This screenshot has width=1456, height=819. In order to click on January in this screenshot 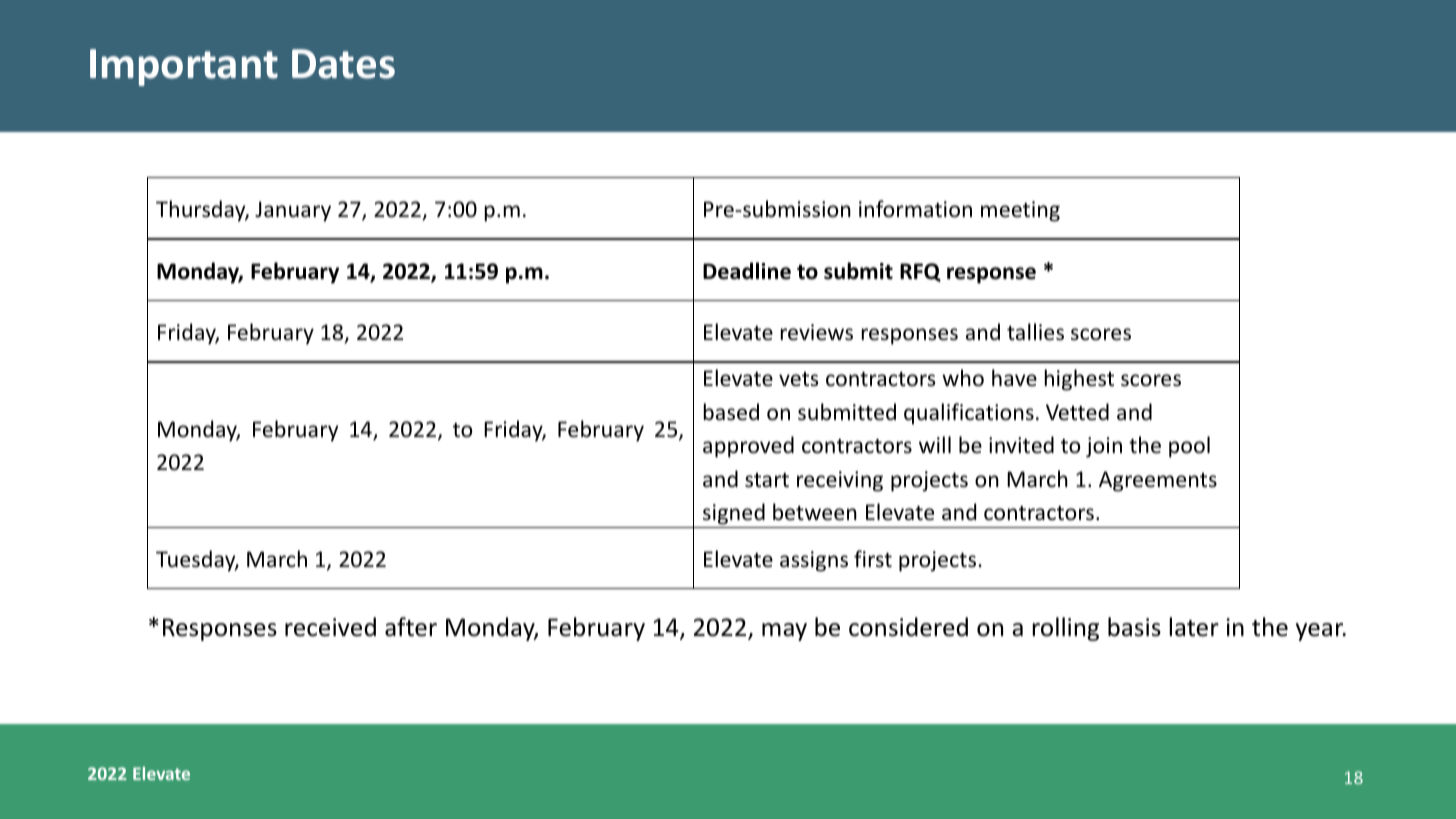, I will do `click(293, 211)`.
